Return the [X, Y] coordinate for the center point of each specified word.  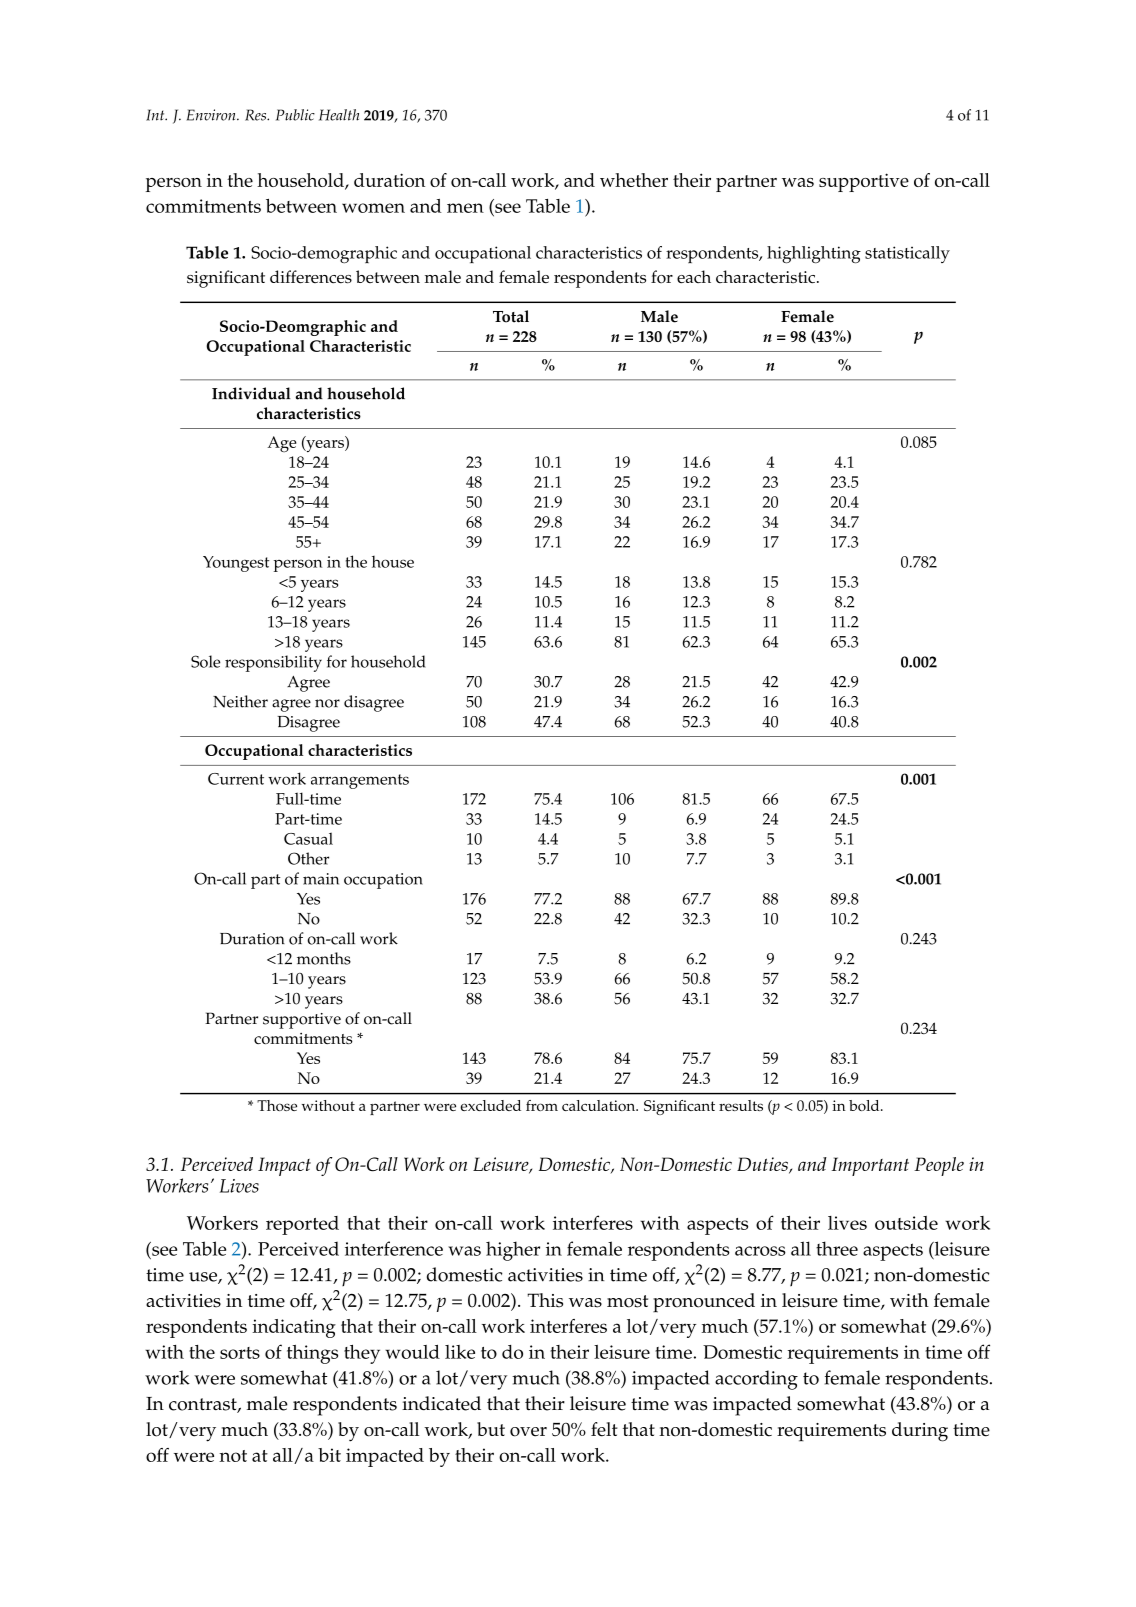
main [321, 879]
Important [870, 1166]
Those [277, 1105]
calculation [600, 1105]
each [694, 276]
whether [634, 180]
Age [282, 444]
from [542, 1105]
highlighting [814, 255]
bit [329, 1455]
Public [295, 115]
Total [511, 316]
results [741, 1105]
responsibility [273, 663]
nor [327, 703]
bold [865, 1105]
